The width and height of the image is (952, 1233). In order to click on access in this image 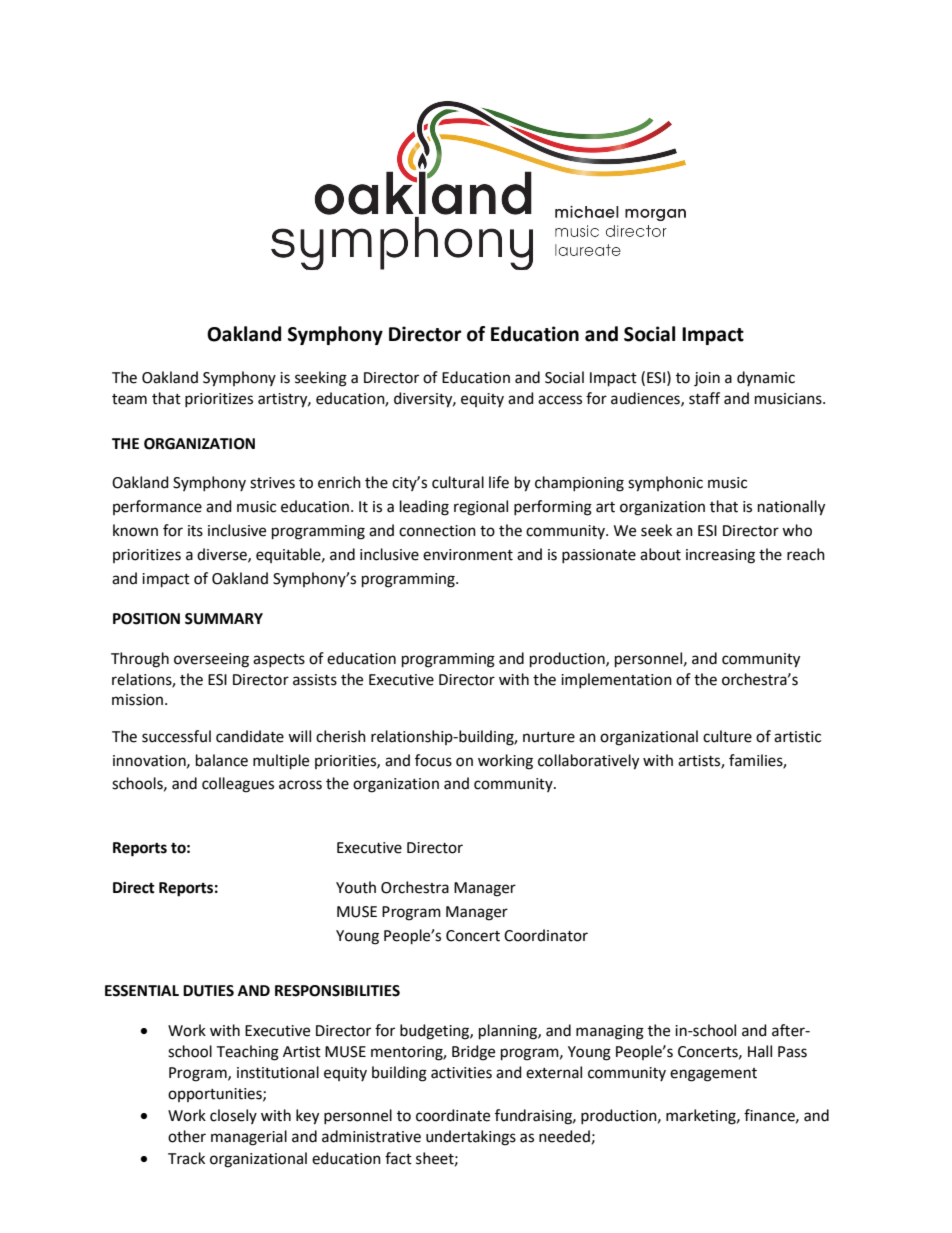, I will do `click(560, 400)`.
